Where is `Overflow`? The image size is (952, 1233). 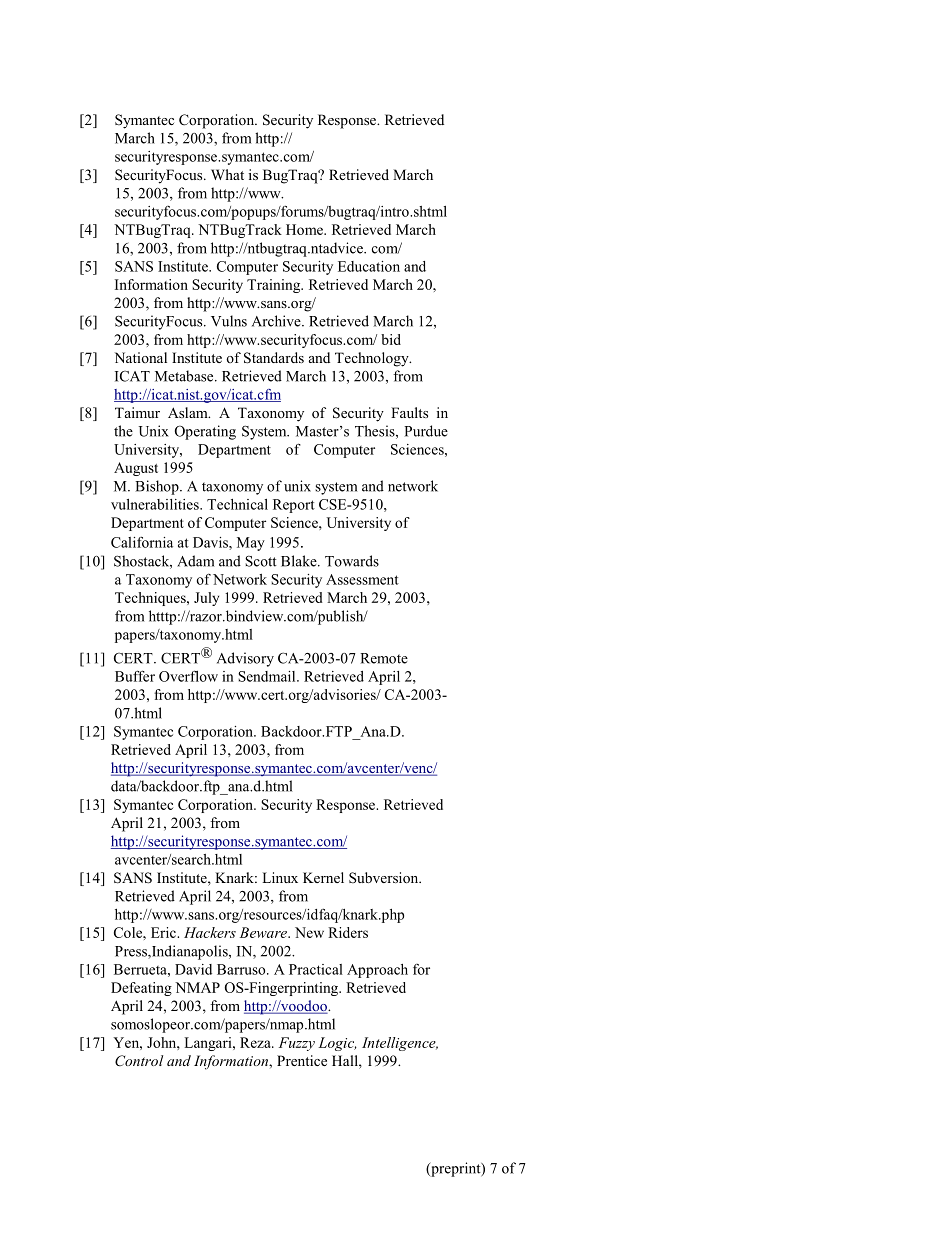 Overflow is located at coordinates (188, 676).
